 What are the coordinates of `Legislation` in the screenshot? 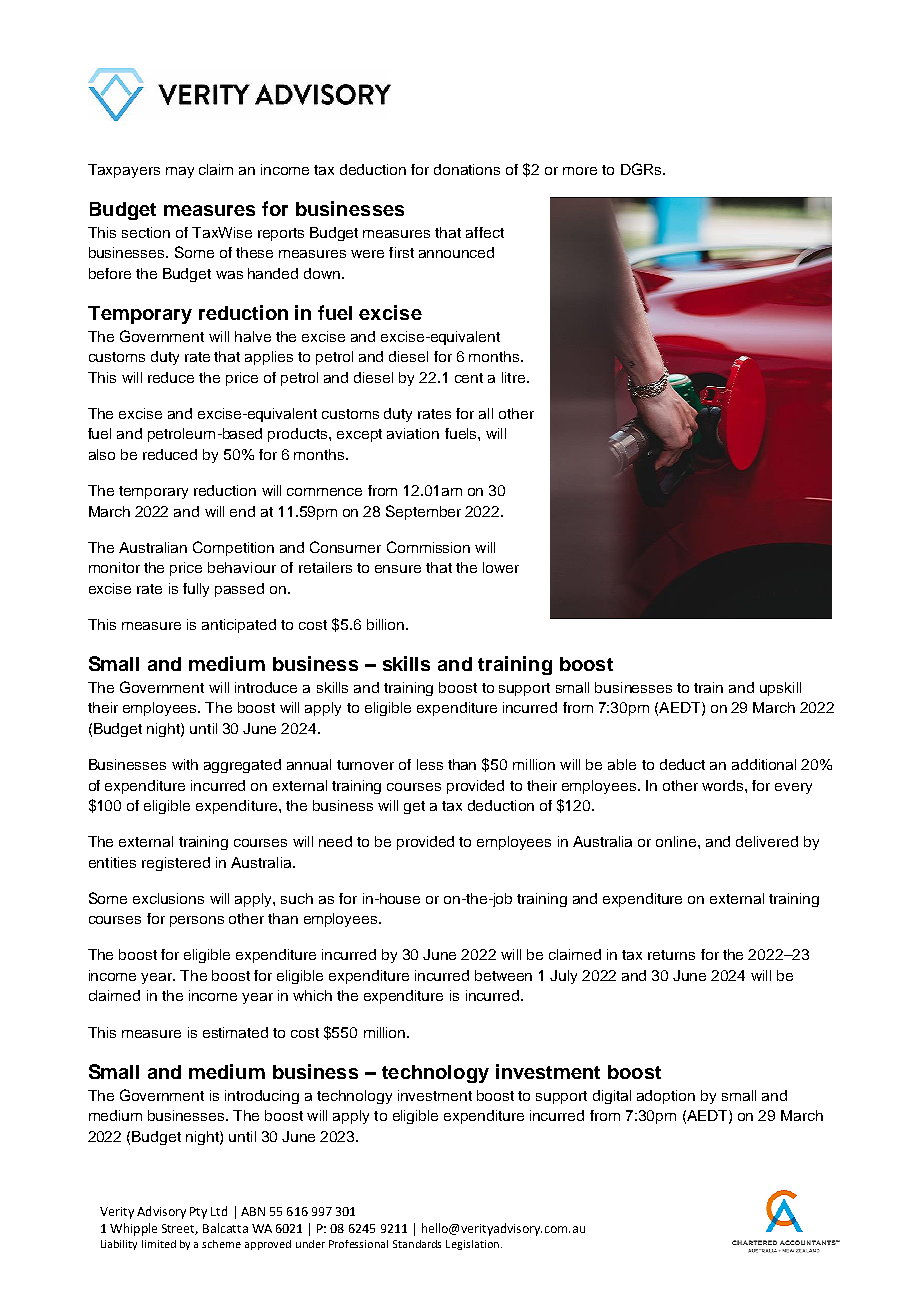 It's located at (474, 1245).
